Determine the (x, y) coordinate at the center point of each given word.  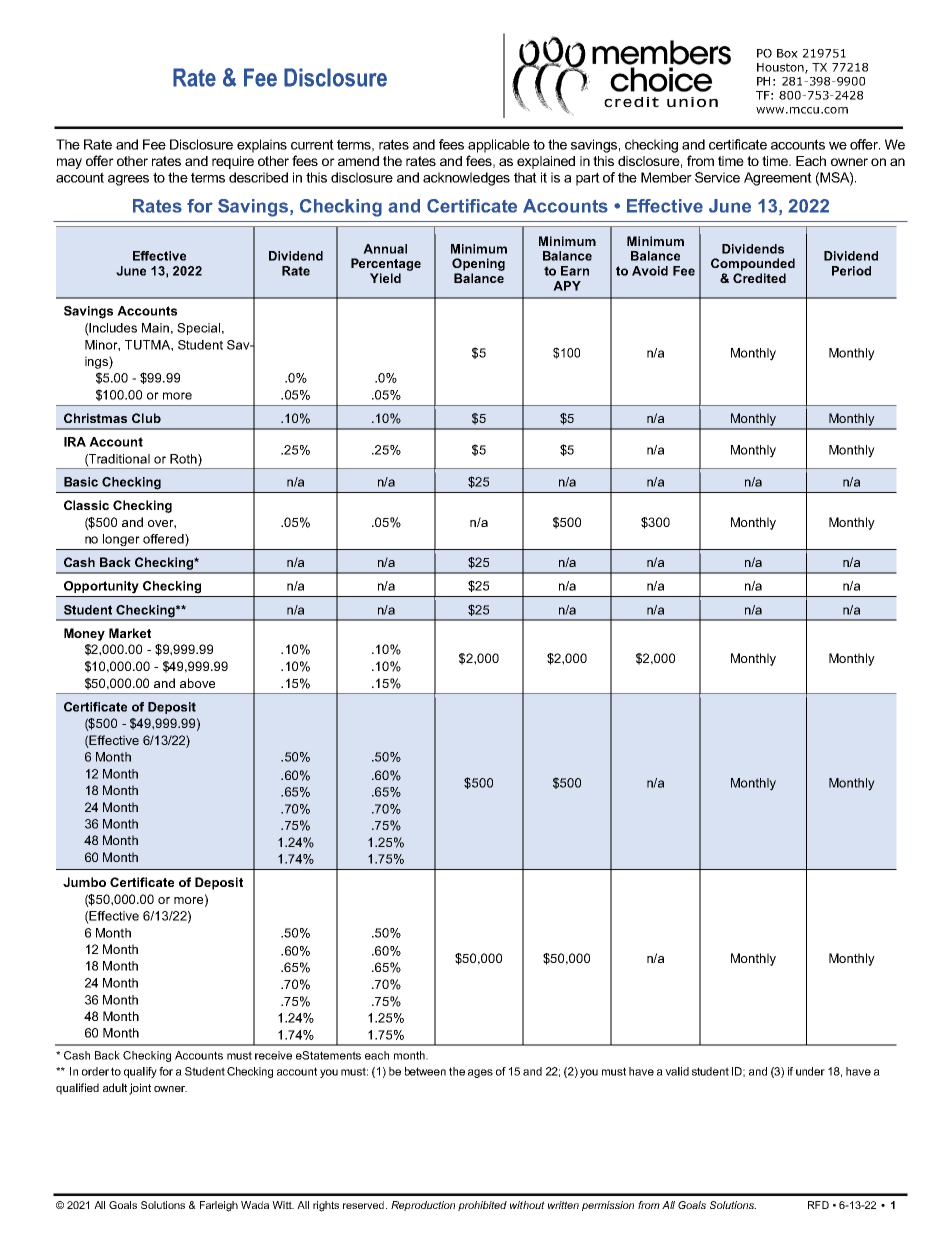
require (233, 162)
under (810, 1071)
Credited (759, 278)
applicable (499, 146)
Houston (781, 68)
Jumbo (84, 882)
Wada (255, 1205)
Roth (184, 460)
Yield (385, 278)
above (197, 683)
